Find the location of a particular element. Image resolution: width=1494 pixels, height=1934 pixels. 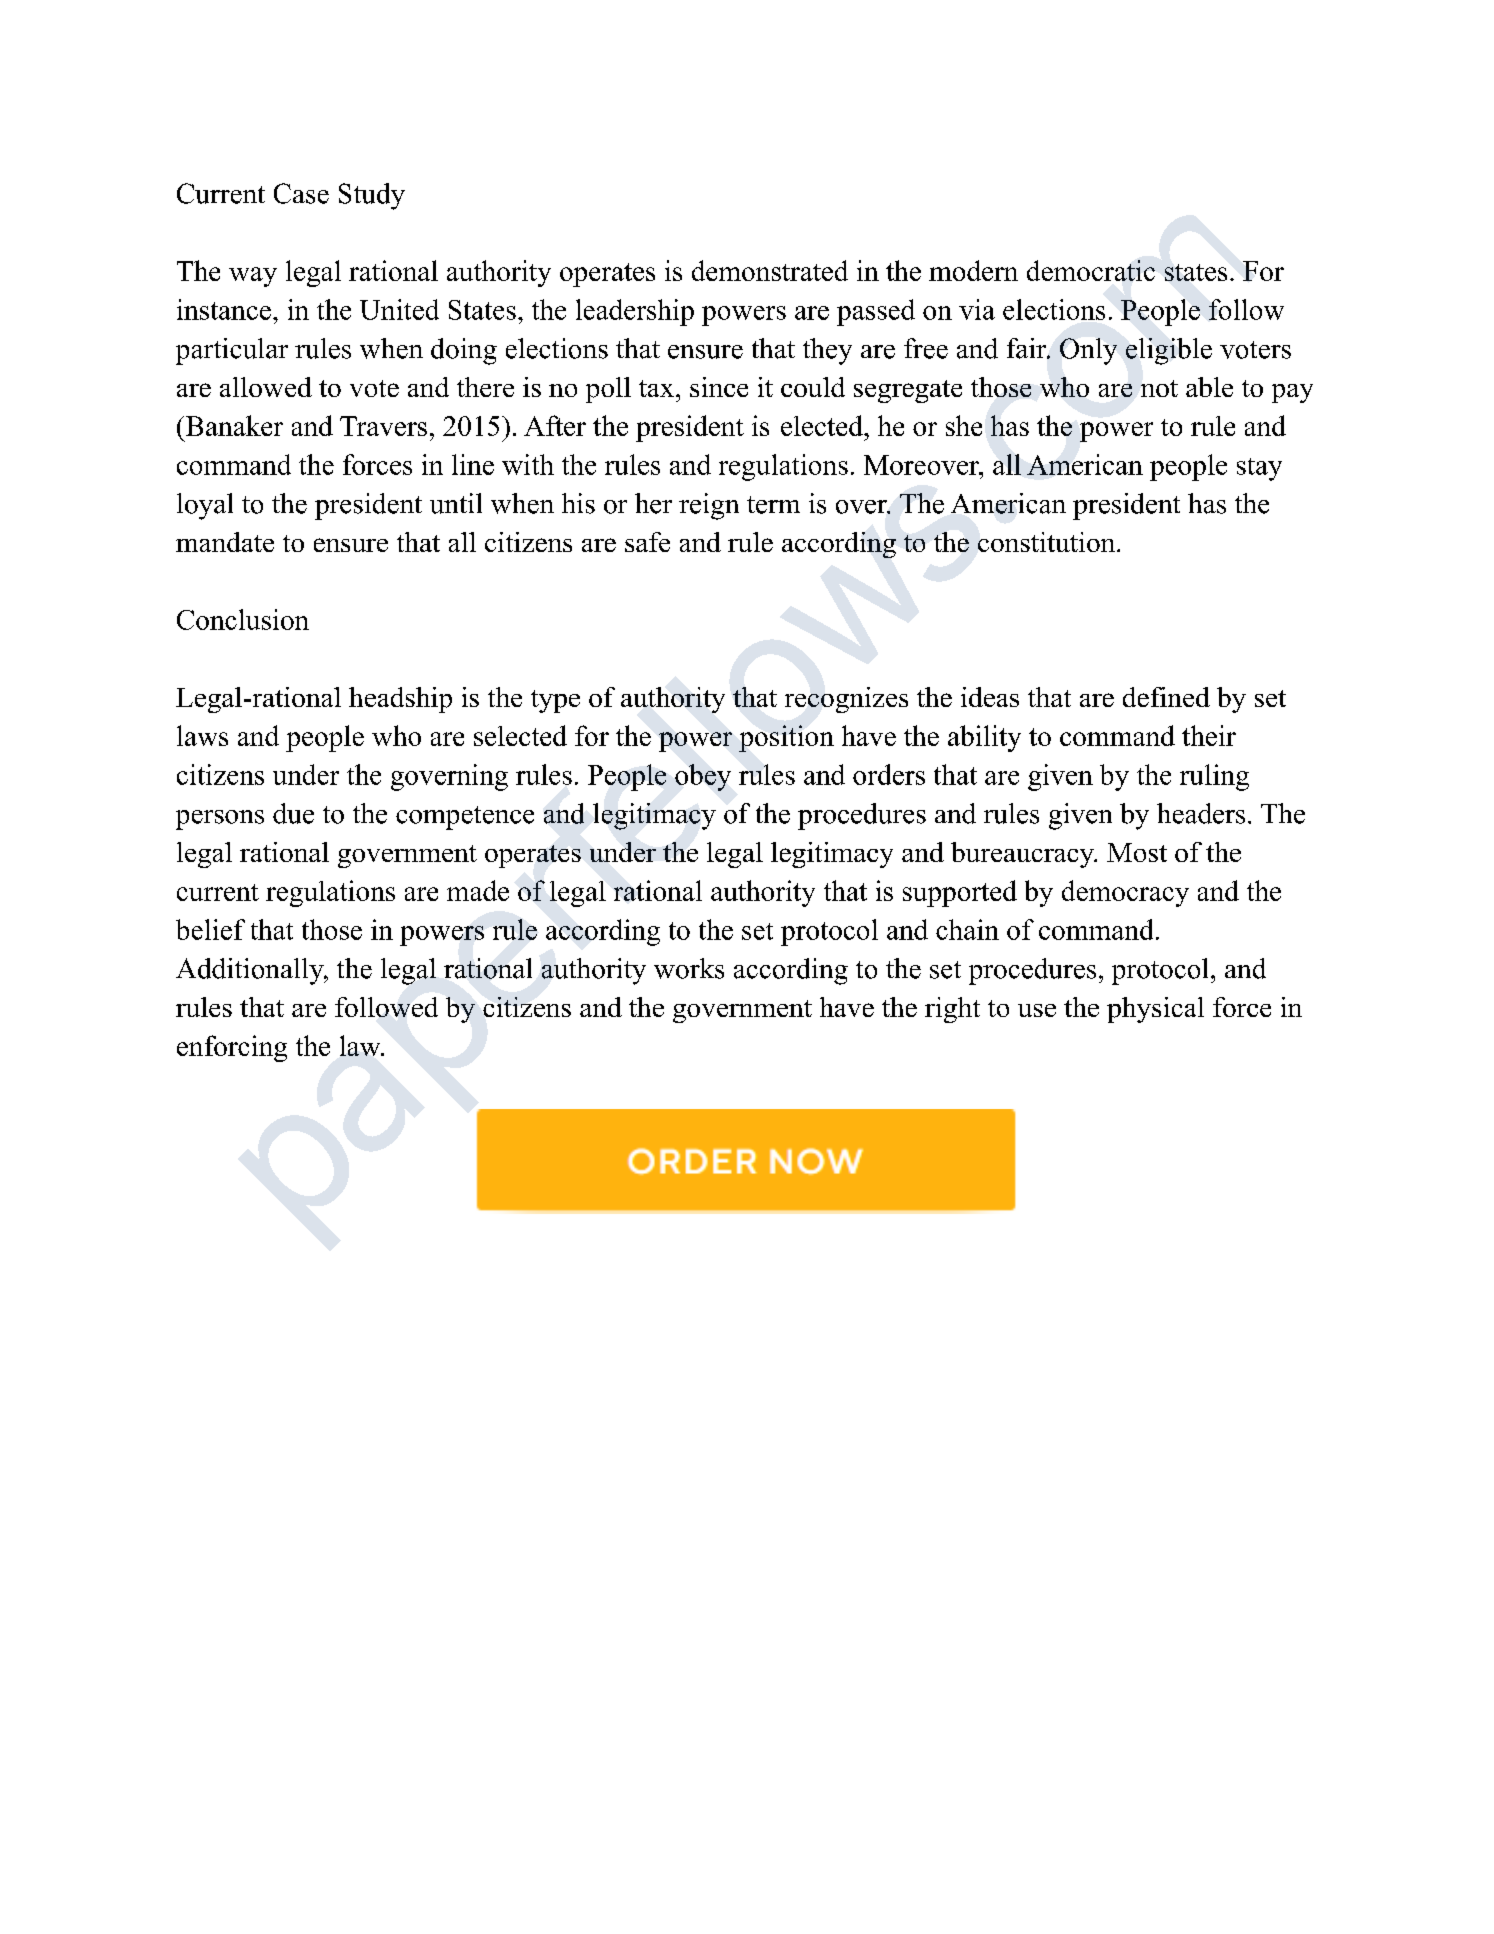

enforcing is located at coordinates (232, 1048).
